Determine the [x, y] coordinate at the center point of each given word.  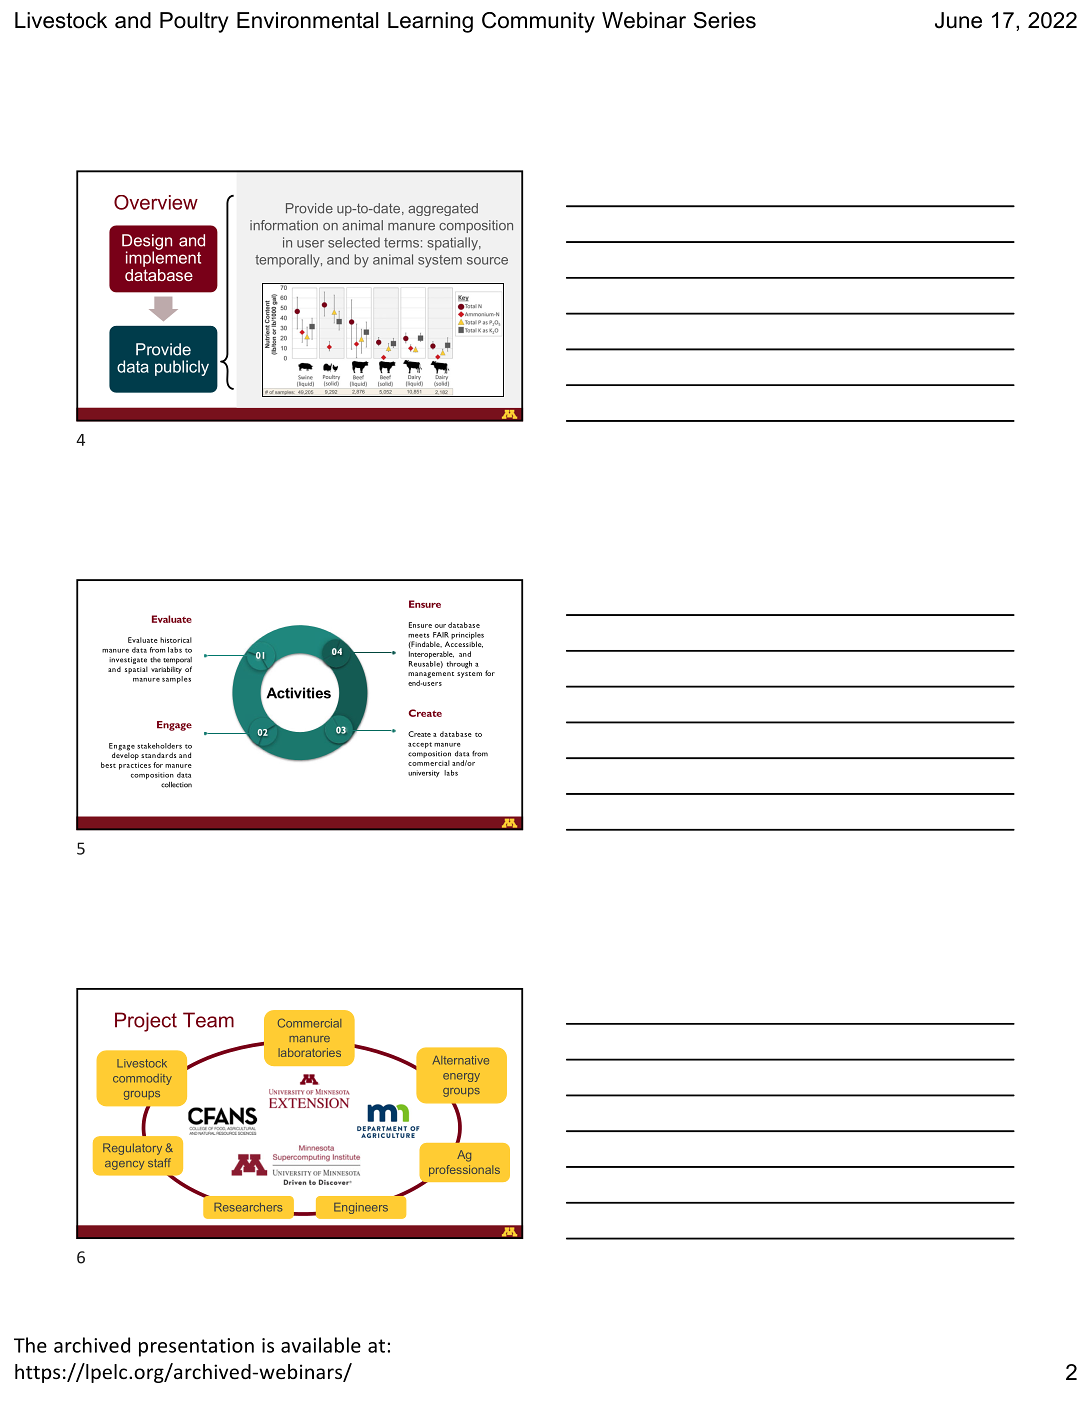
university [424, 774]
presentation [196, 1347]
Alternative [461, 1060]
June [958, 20]
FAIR [441, 635]
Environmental [307, 20]
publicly [182, 368]
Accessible [464, 643]
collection [176, 785]
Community [538, 22]
